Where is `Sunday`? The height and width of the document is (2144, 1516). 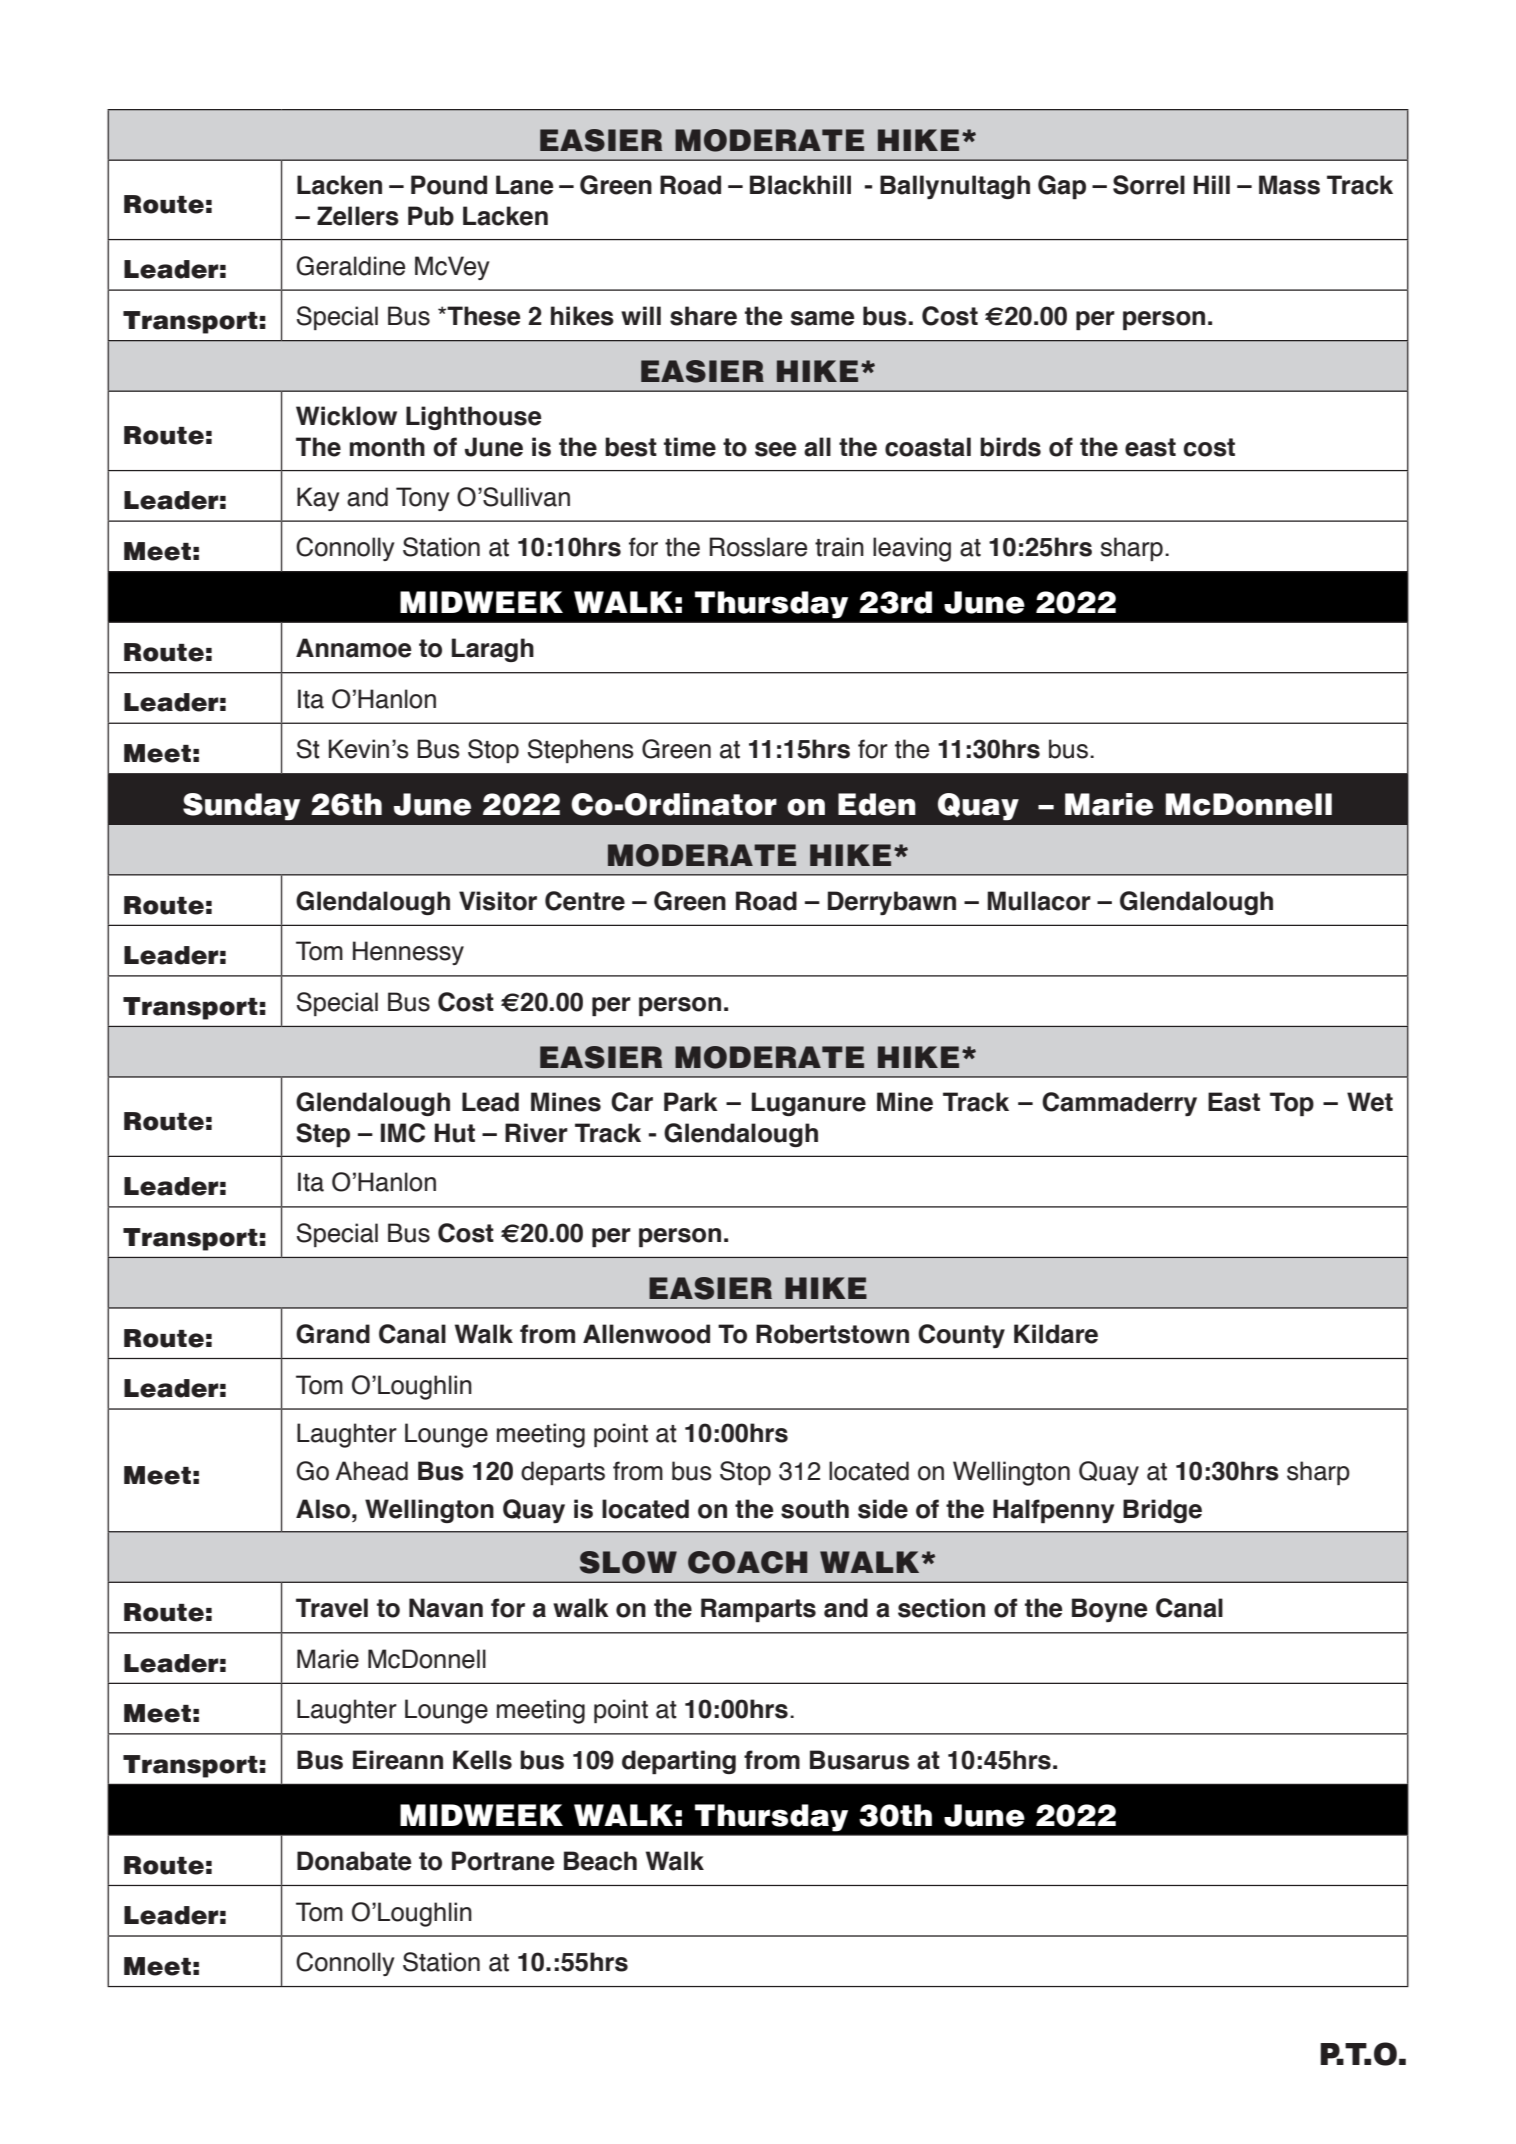 Sunday is located at coordinates (241, 807).
